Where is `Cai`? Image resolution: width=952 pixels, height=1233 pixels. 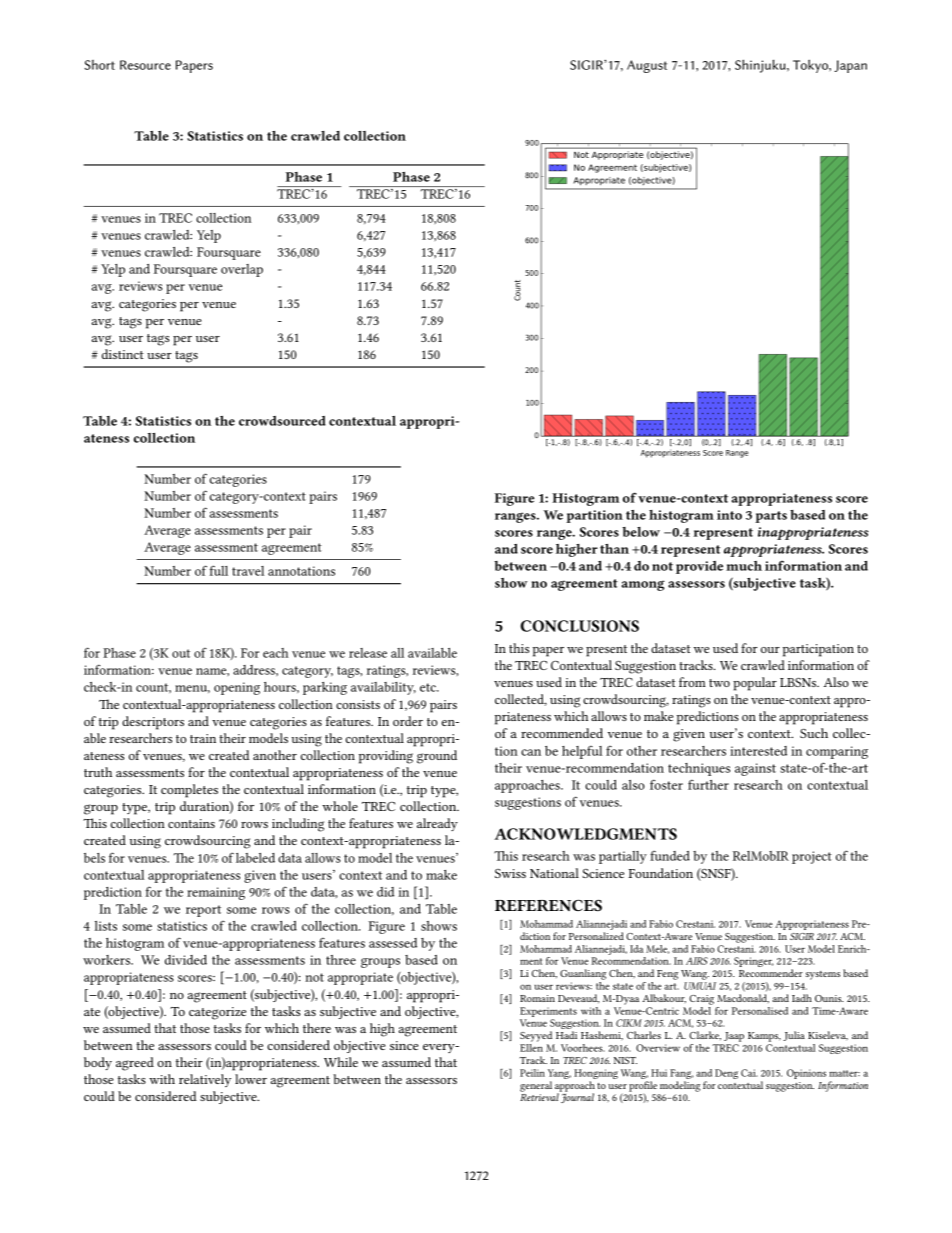
Cai is located at coordinates (749, 1073).
